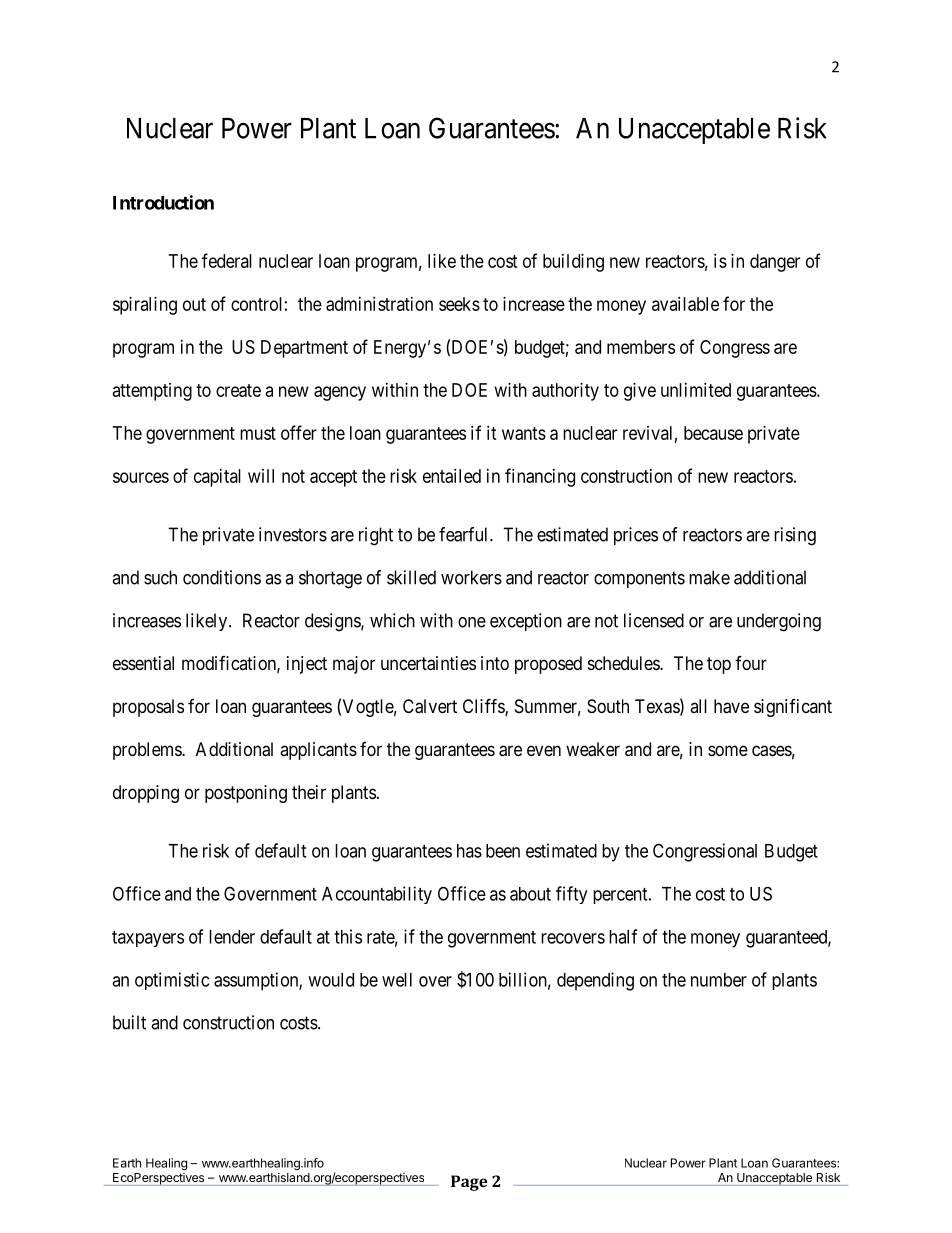 The height and width of the screenshot is (1233, 952). I want to click on federal, so click(227, 260).
